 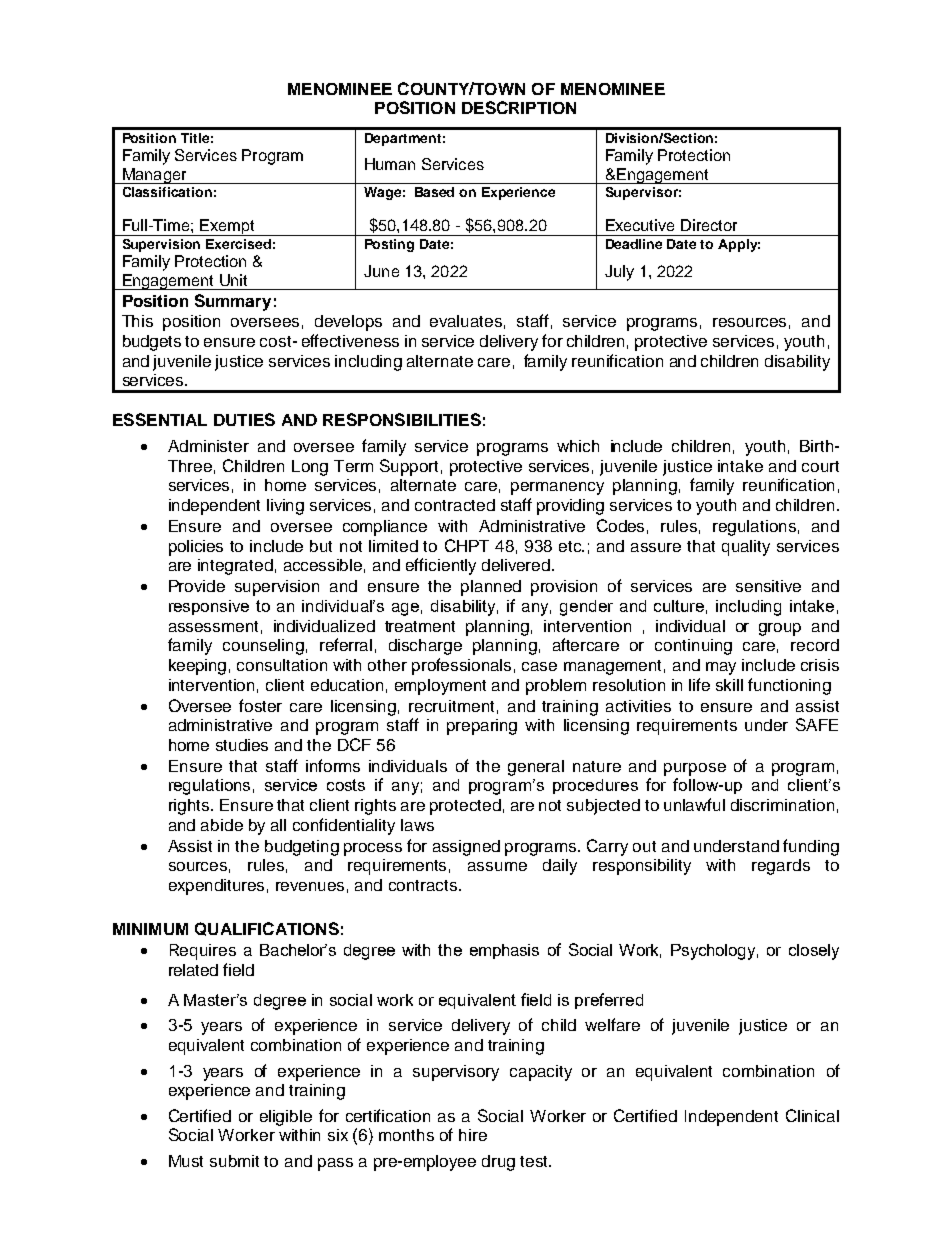 I want to click on Director, so click(x=709, y=225).
